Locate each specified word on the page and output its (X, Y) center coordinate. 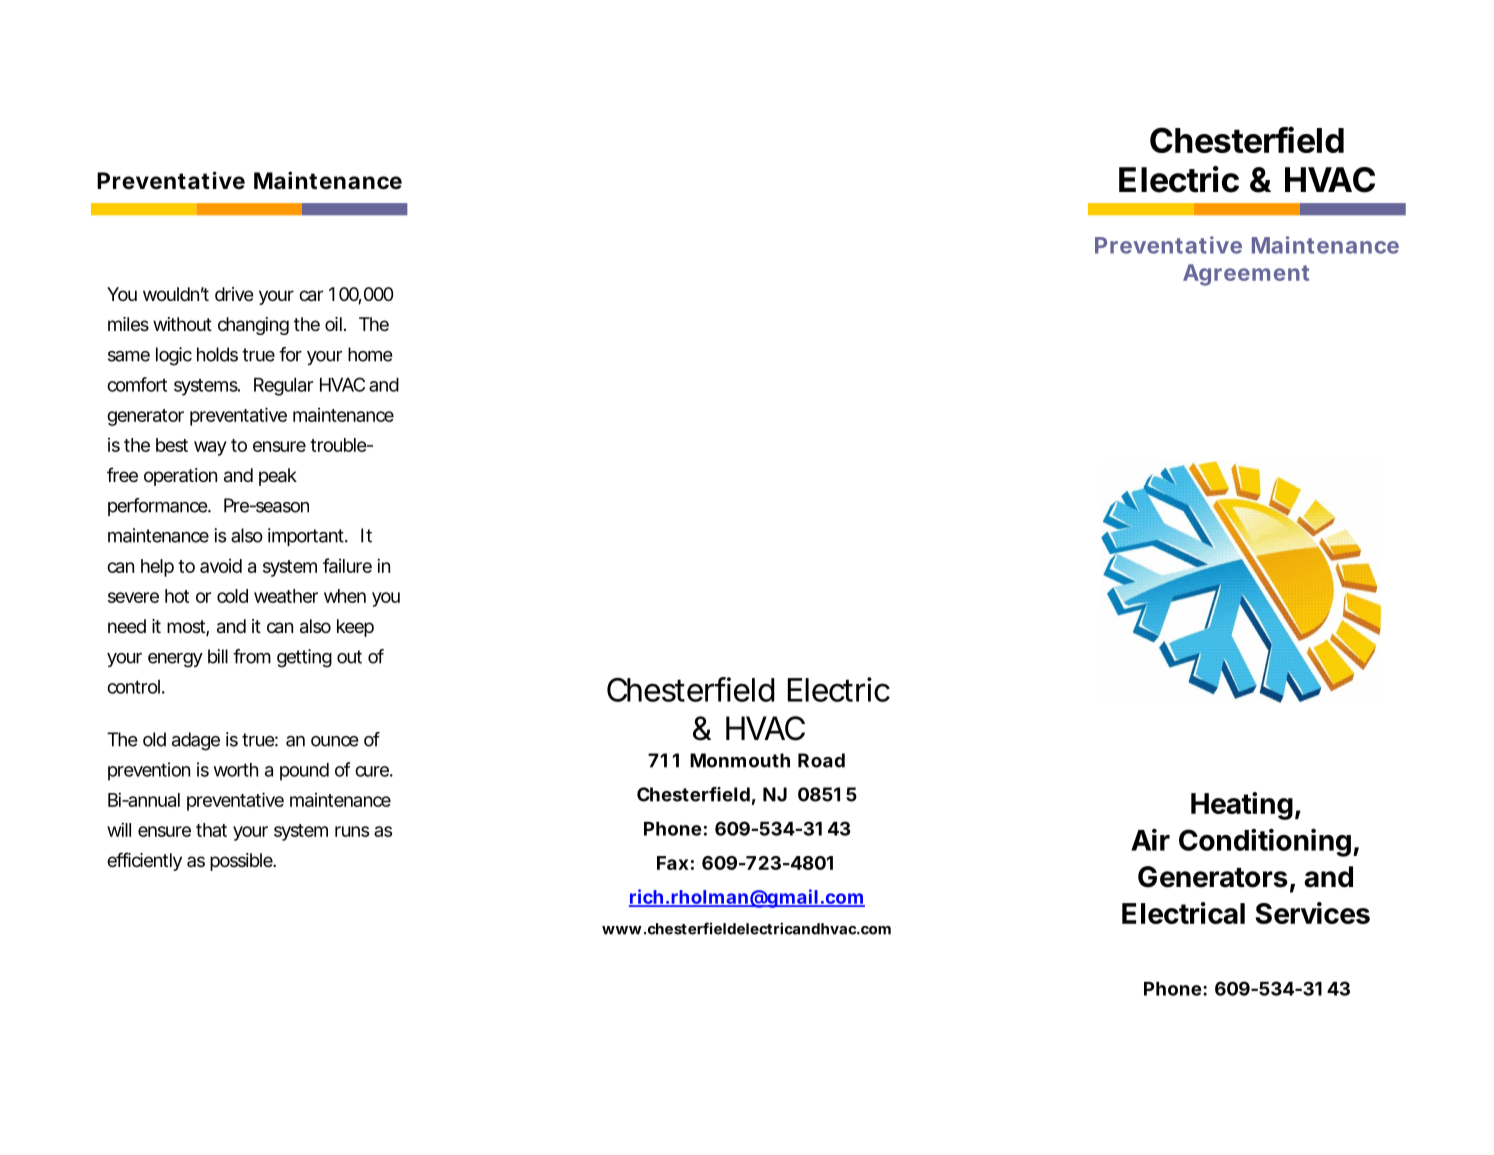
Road (821, 760)
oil (333, 324)
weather (286, 596)
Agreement (1246, 275)
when (345, 596)
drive (234, 294)
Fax (673, 863)
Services (1312, 913)
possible (242, 862)
